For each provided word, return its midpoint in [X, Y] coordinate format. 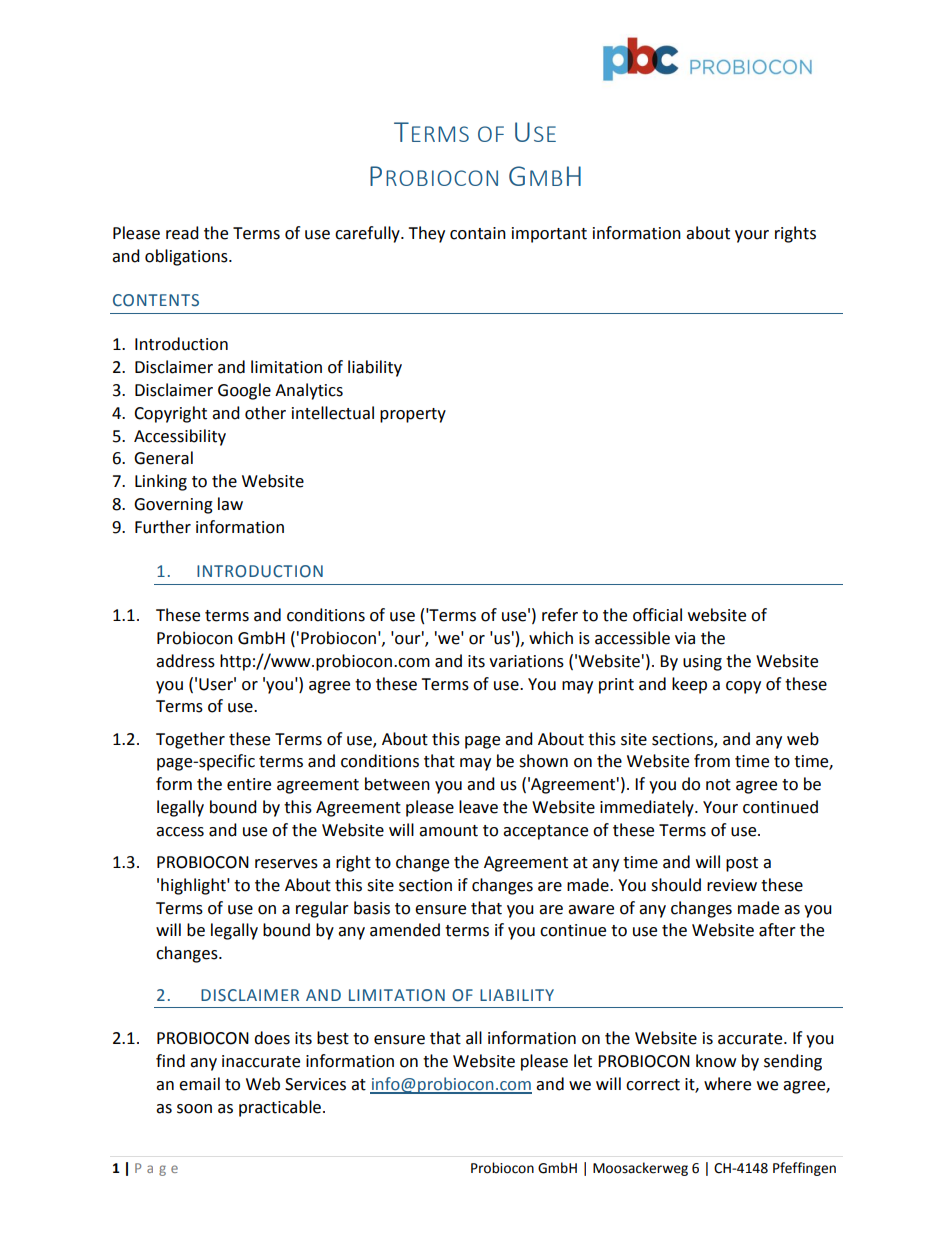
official [657, 615]
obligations [187, 257]
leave [478, 807]
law [230, 504]
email [199, 1084]
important [549, 235]
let [583, 1061]
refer [560, 615]
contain [478, 233]
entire [249, 784]
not [718, 785]
